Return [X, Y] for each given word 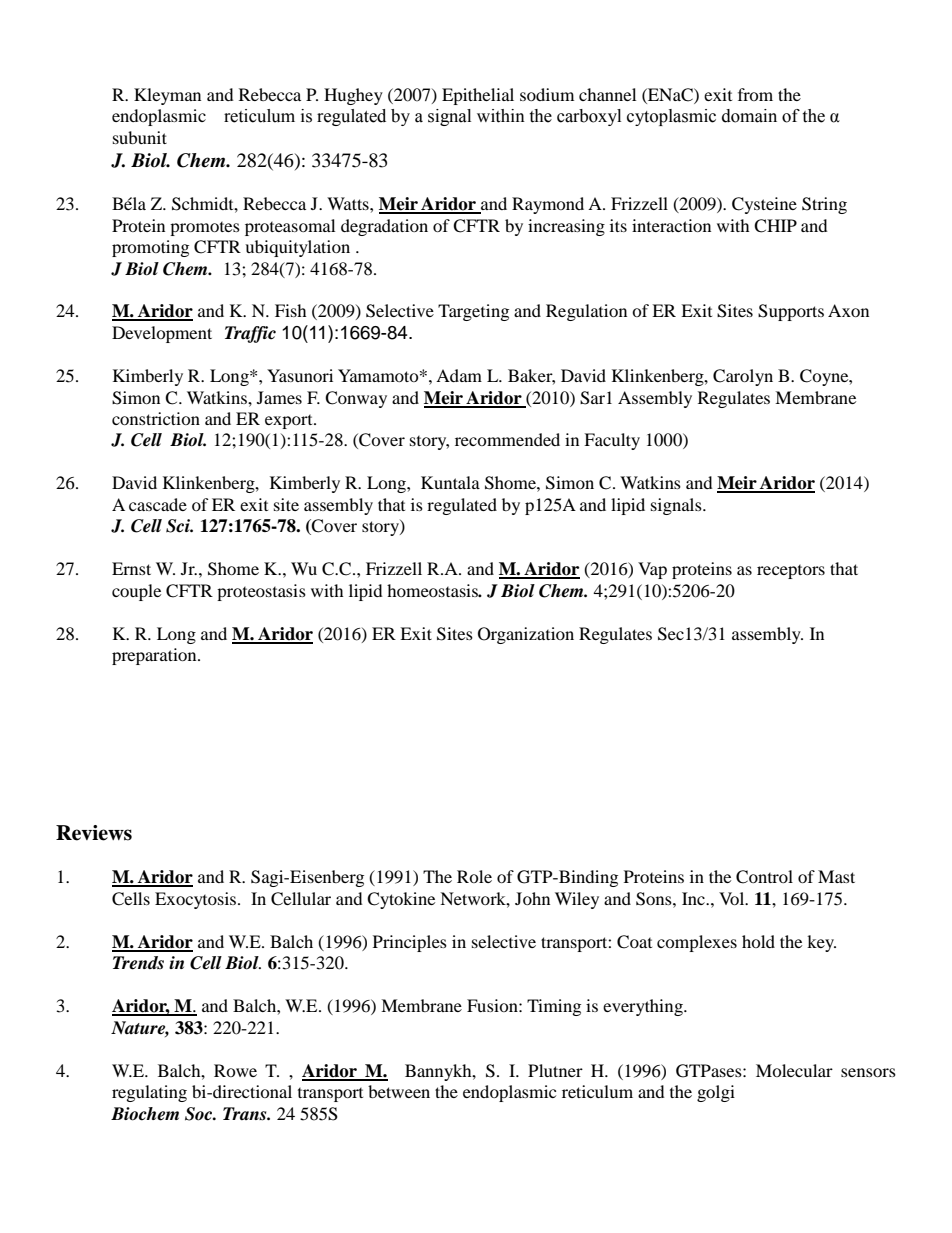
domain [749, 116]
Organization [526, 635]
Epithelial [478, 96]
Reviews [94, 833]
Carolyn [743, 377]
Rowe [235, 1070]
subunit [140, 137]
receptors [791, 572]
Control [764, 877]
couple [136, 592]
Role [474, 876]
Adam [459, 375]
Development [162, 334]
